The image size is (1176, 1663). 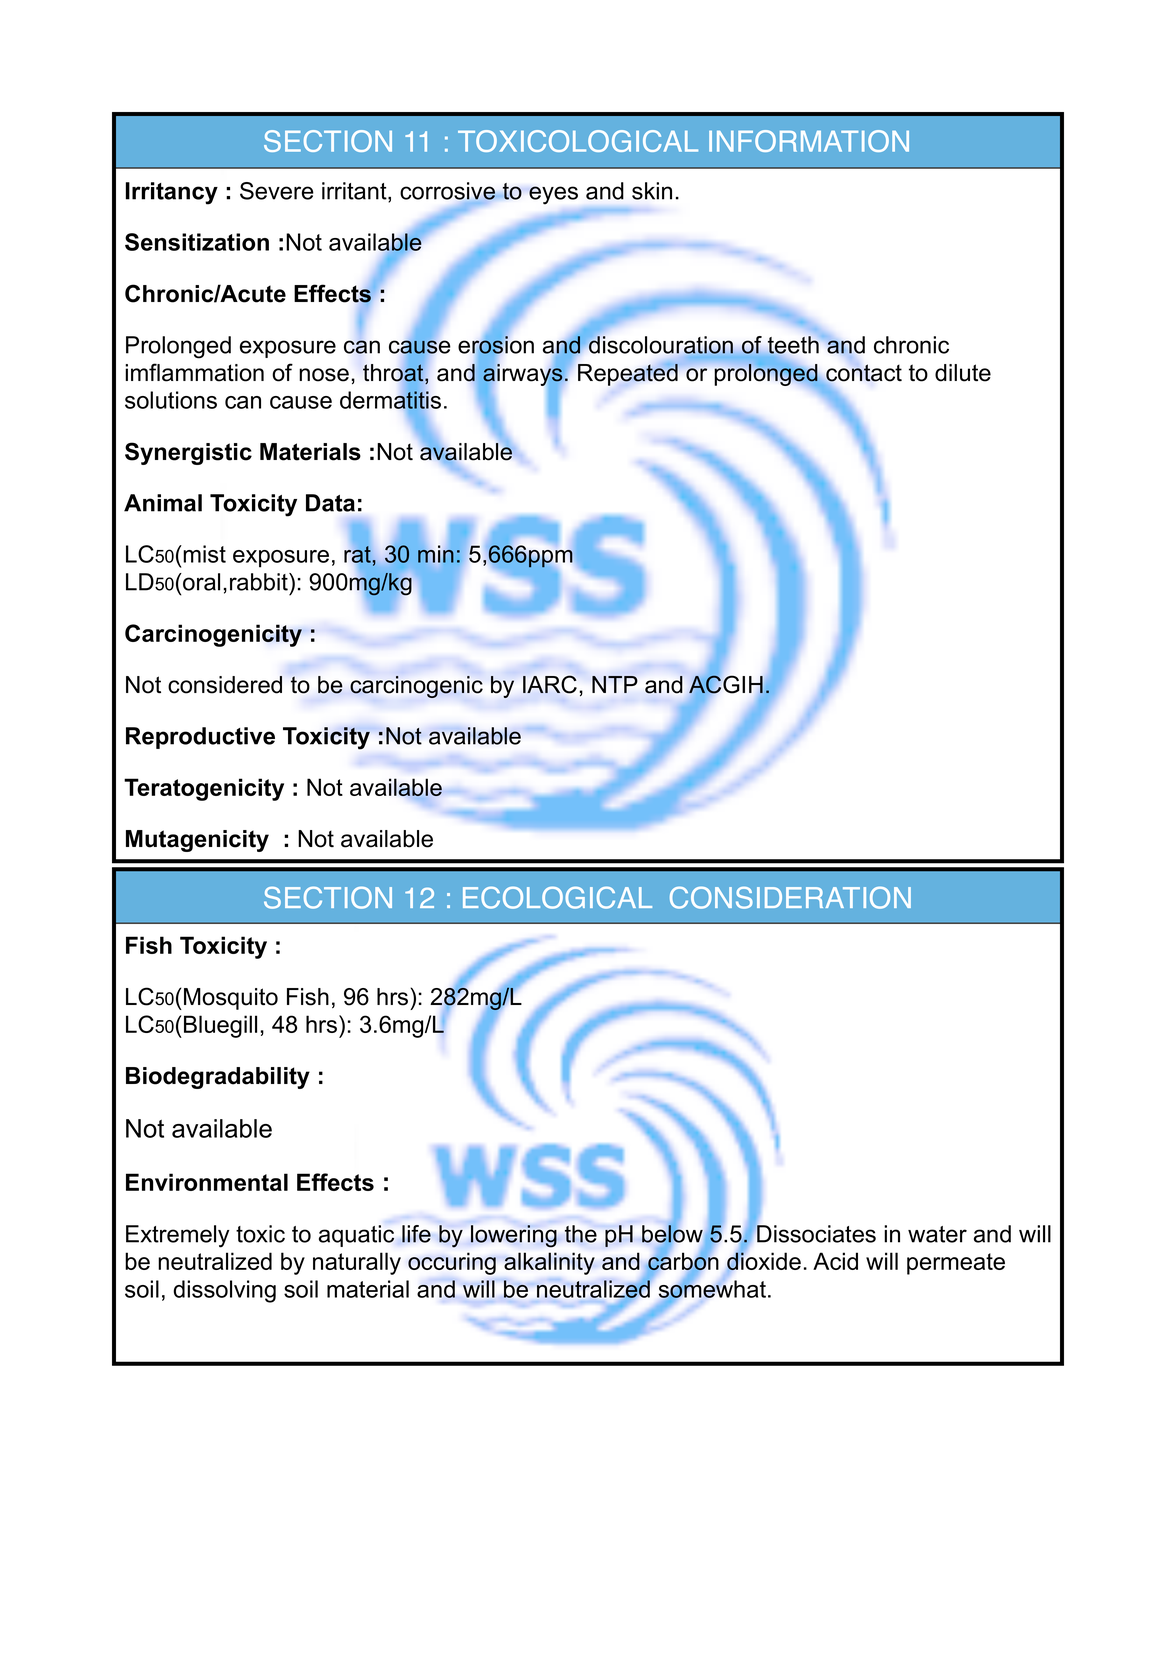 What do you see at coordinates (629, 374) in the document?
I see `Repeated` at bounding box center [629, 374].
